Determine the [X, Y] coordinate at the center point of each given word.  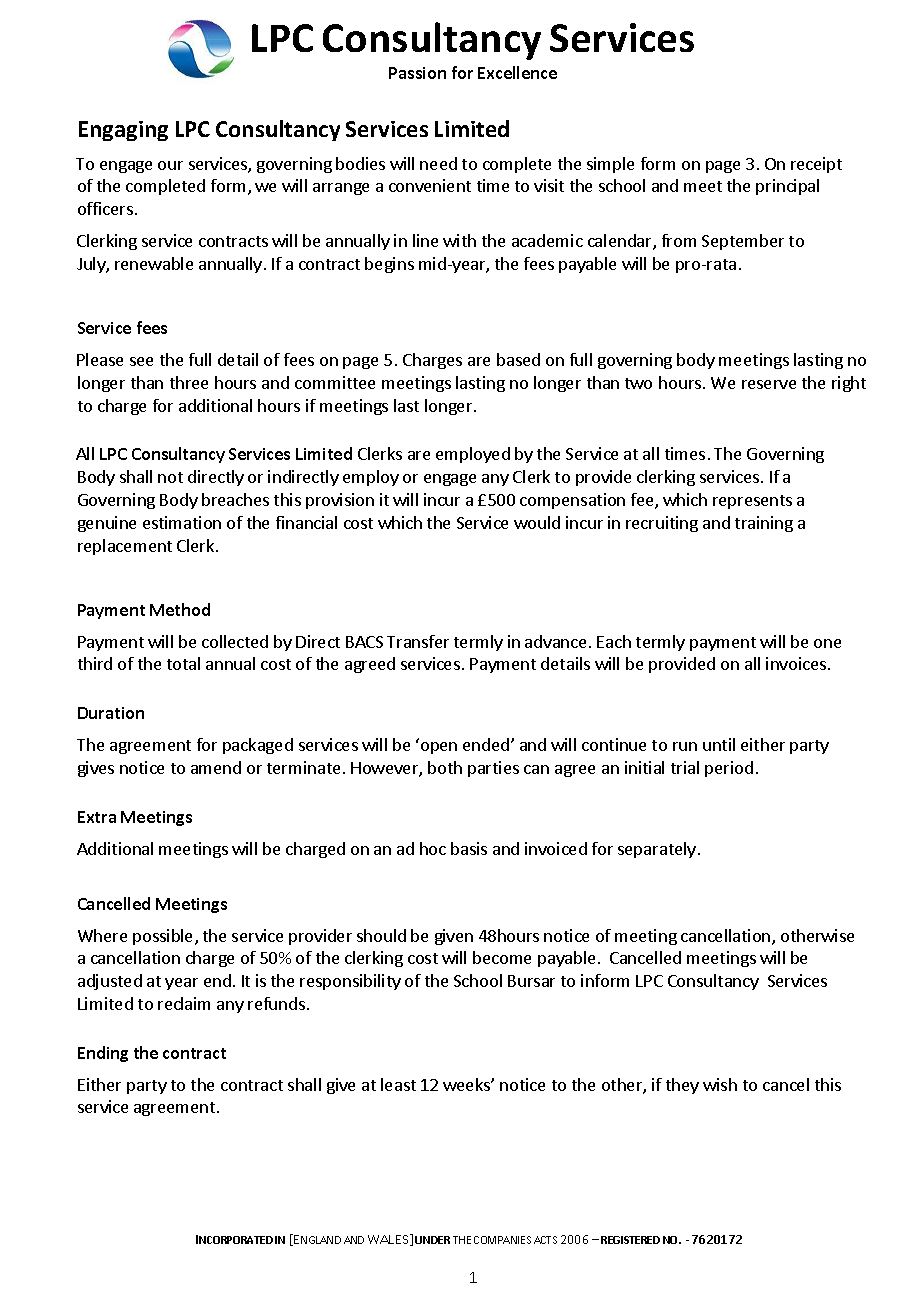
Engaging [123, 131]
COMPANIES [502, 1240]
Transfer [418, 641]
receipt [816, 165]
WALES [389, 1240]
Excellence [517, 72]
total [183, 663]
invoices [797, 663]
